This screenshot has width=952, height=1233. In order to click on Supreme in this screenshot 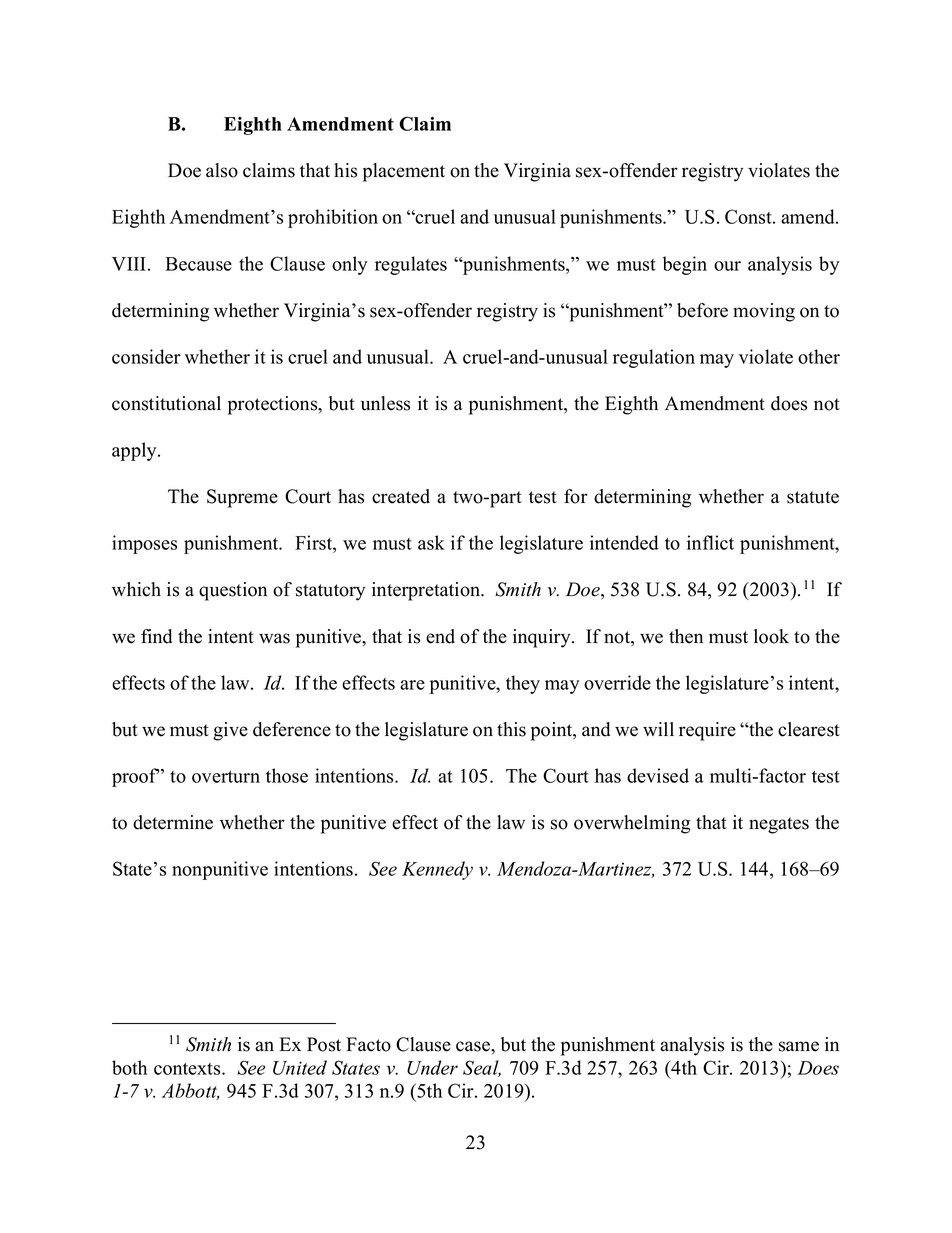, I will do `click(242, 498)`.
